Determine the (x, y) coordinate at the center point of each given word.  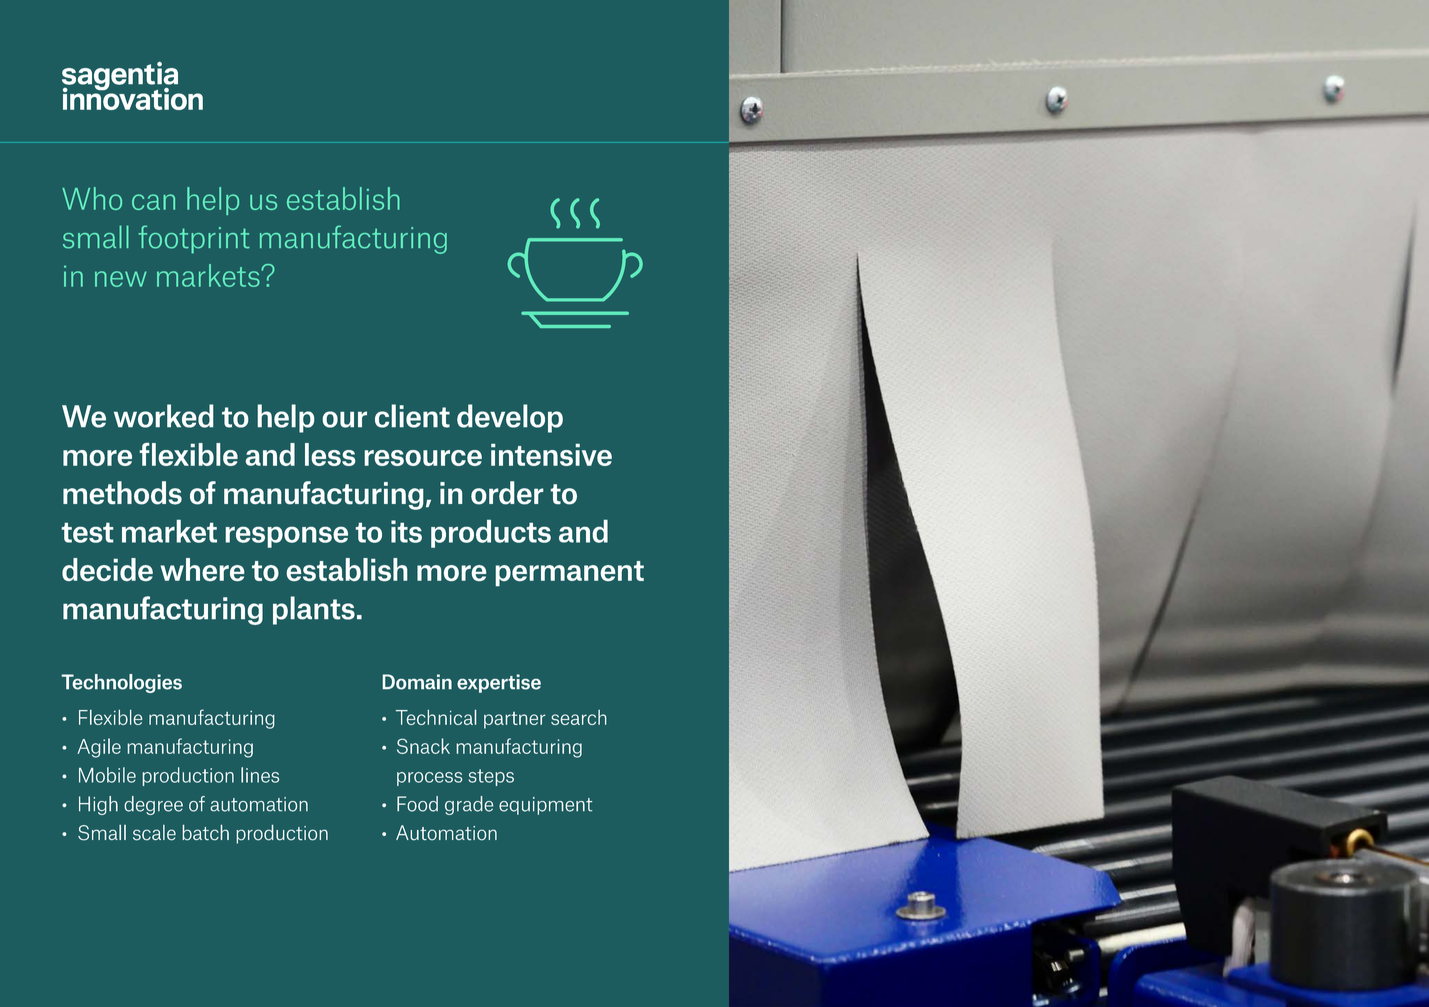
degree (153, 805)
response (286, 537)
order (507, 493)
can (153, 202)
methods (122, 493)
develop (510, 418)
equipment (545, 806)
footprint (194, 239)
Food (417, 804)
